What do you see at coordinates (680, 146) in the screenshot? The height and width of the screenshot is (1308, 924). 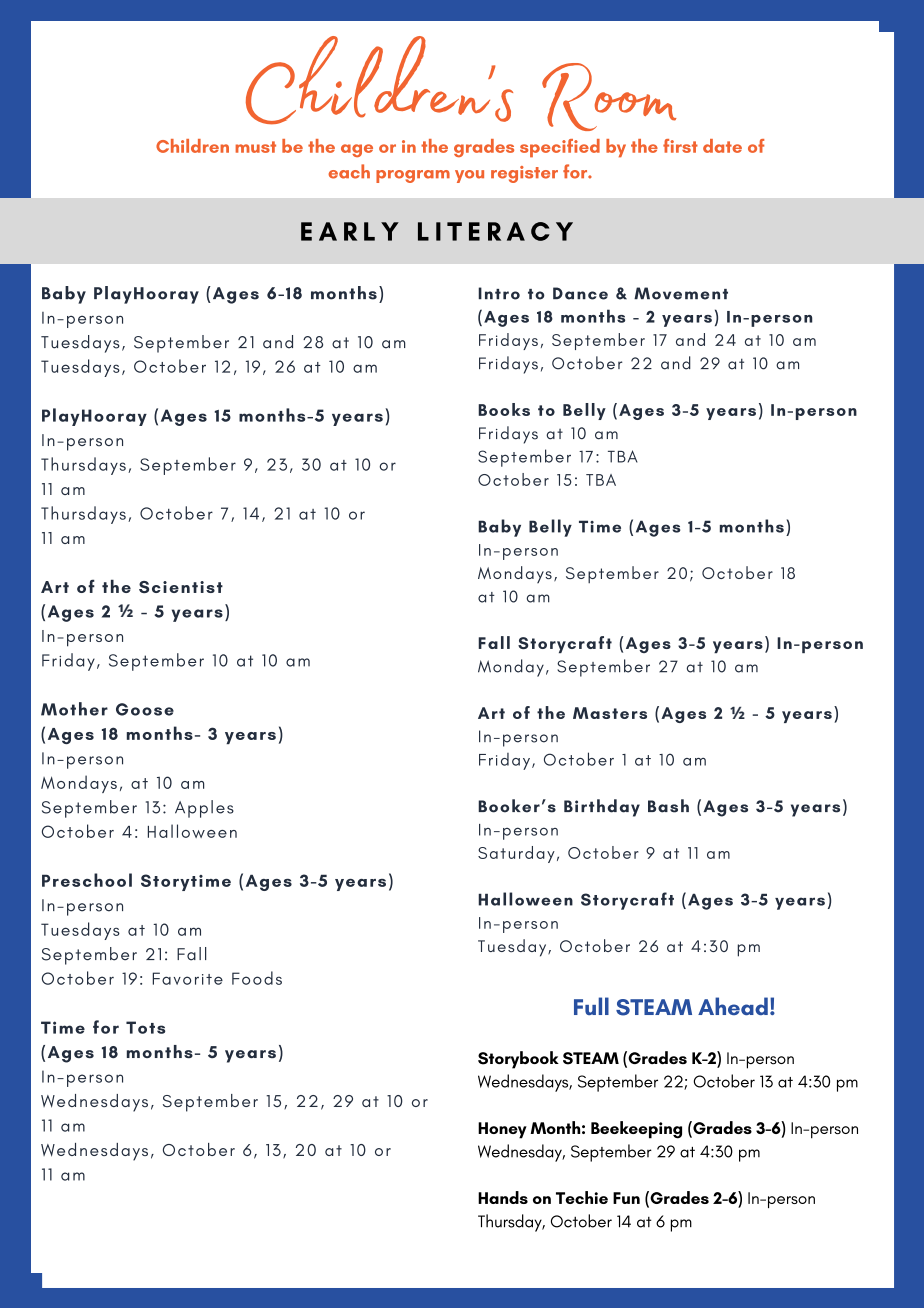 I see `first` at bounding box center [680, 146].
